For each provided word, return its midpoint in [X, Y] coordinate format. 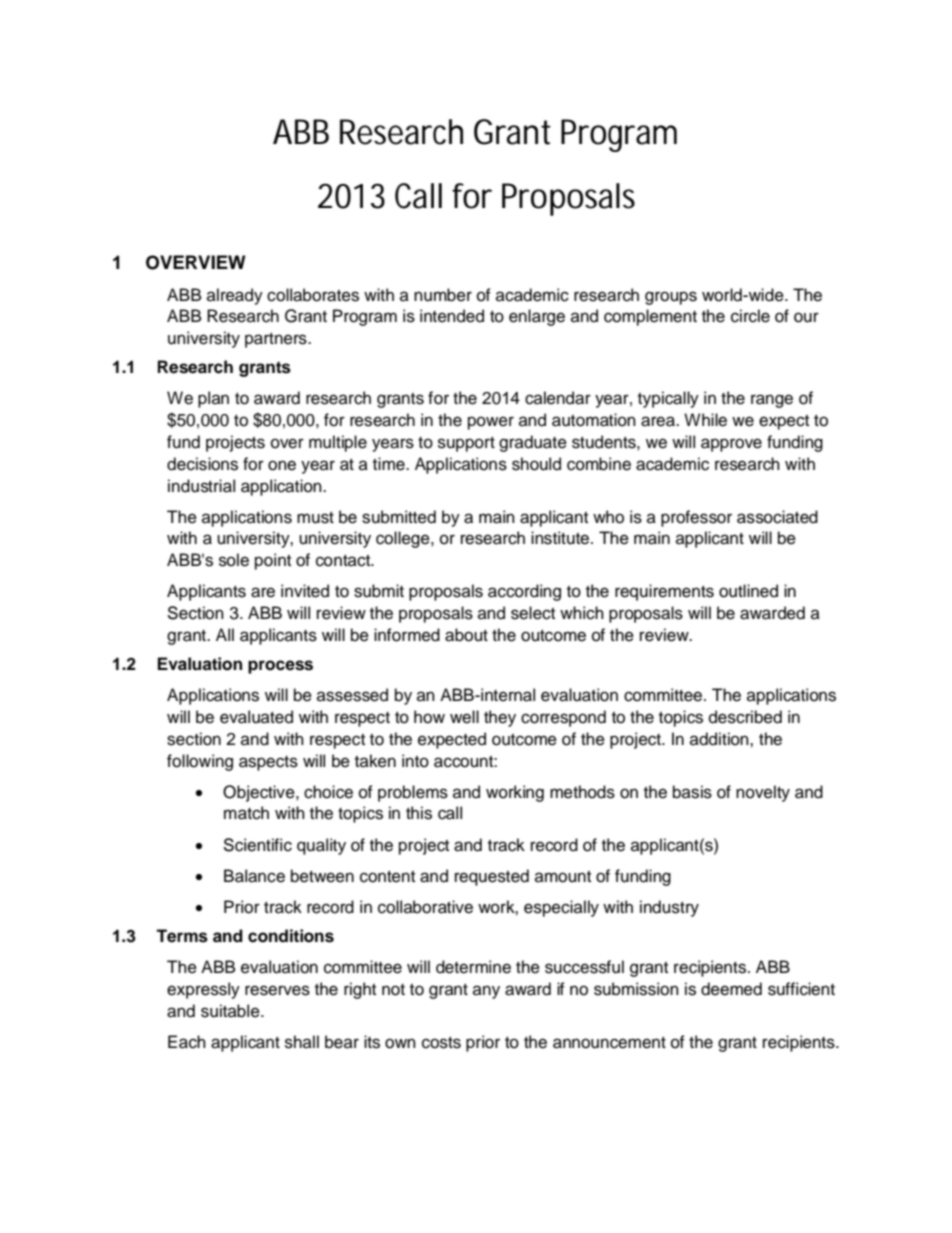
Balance [254, 876]
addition [720, 739]
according [524, 592]
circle [750, 316]
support [466, 444]
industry [669, 908]
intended [452, 316]
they [500, 718]
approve [731, 445]
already [235, 296]
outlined [748, 591]
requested [492, 877]
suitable [231, 1011]
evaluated [256, 717]
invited [305, 591]
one [282, 465]
